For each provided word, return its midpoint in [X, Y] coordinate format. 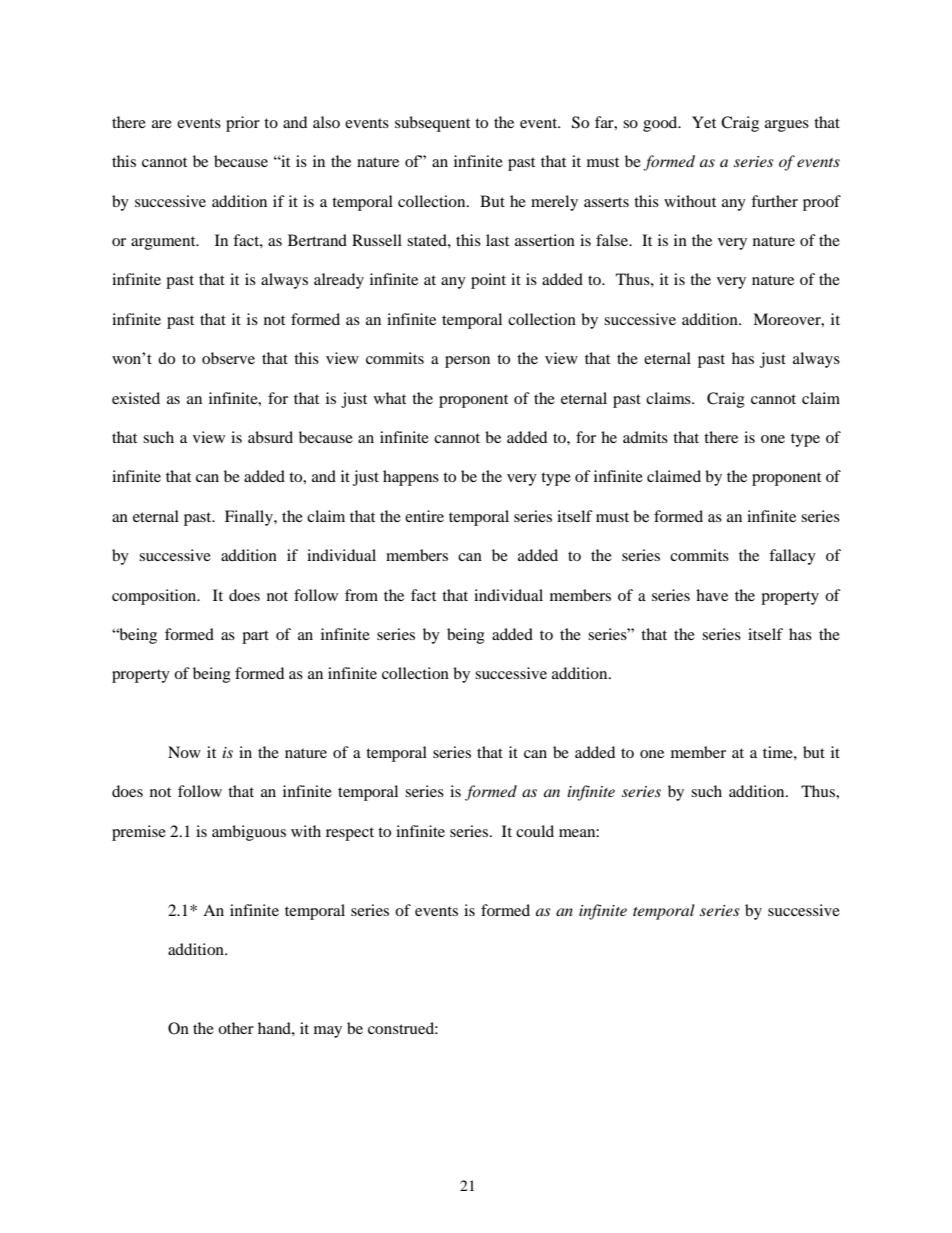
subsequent [432, 124]
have [712, 595]
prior [243, 124]
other [236, 1028]
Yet [704, 122]
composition [155, 597]
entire [424, 516]
